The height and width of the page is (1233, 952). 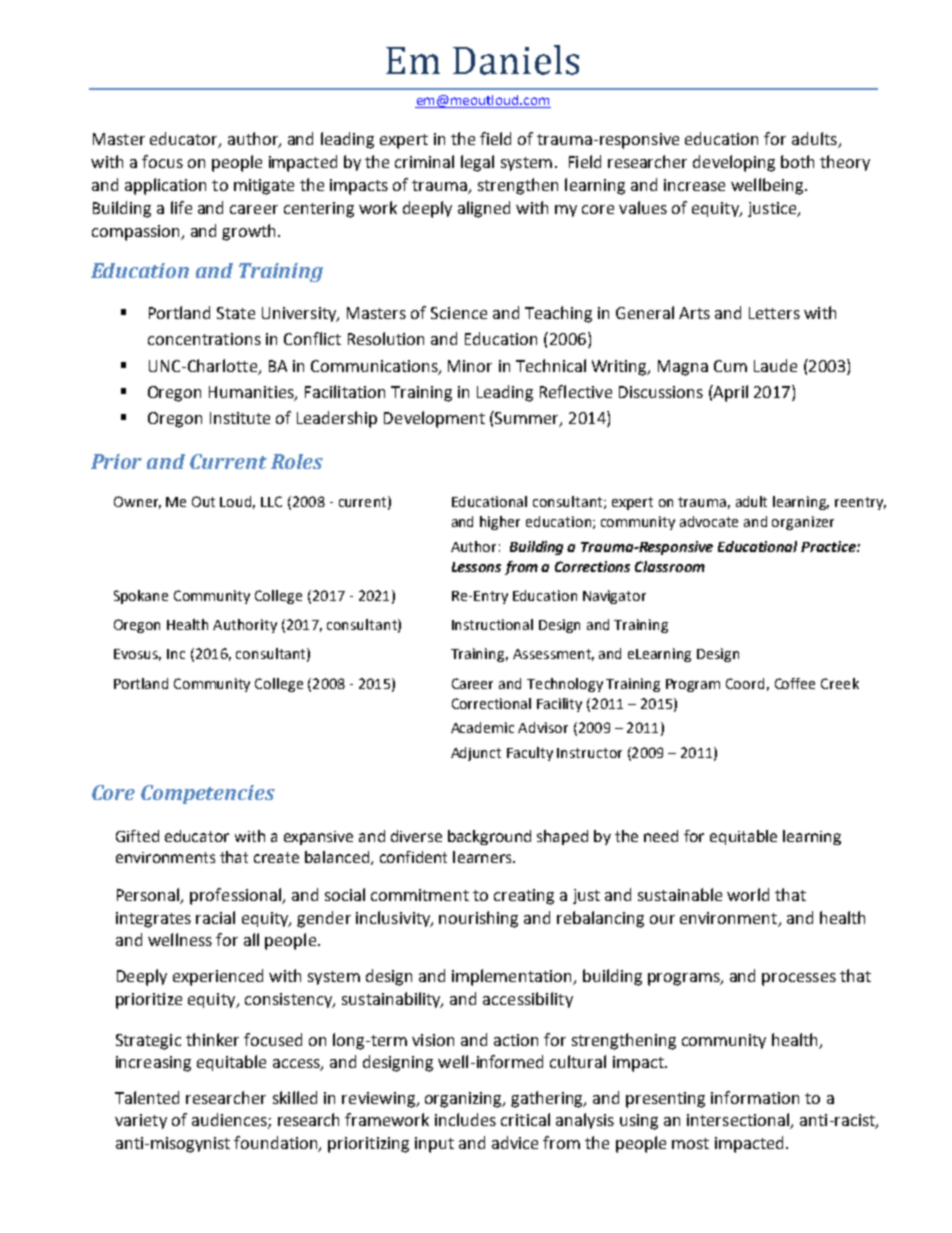 What do you see at coordinates (141, 597) in the page?
I see `Spokane` at bounding box center [141, 597].
